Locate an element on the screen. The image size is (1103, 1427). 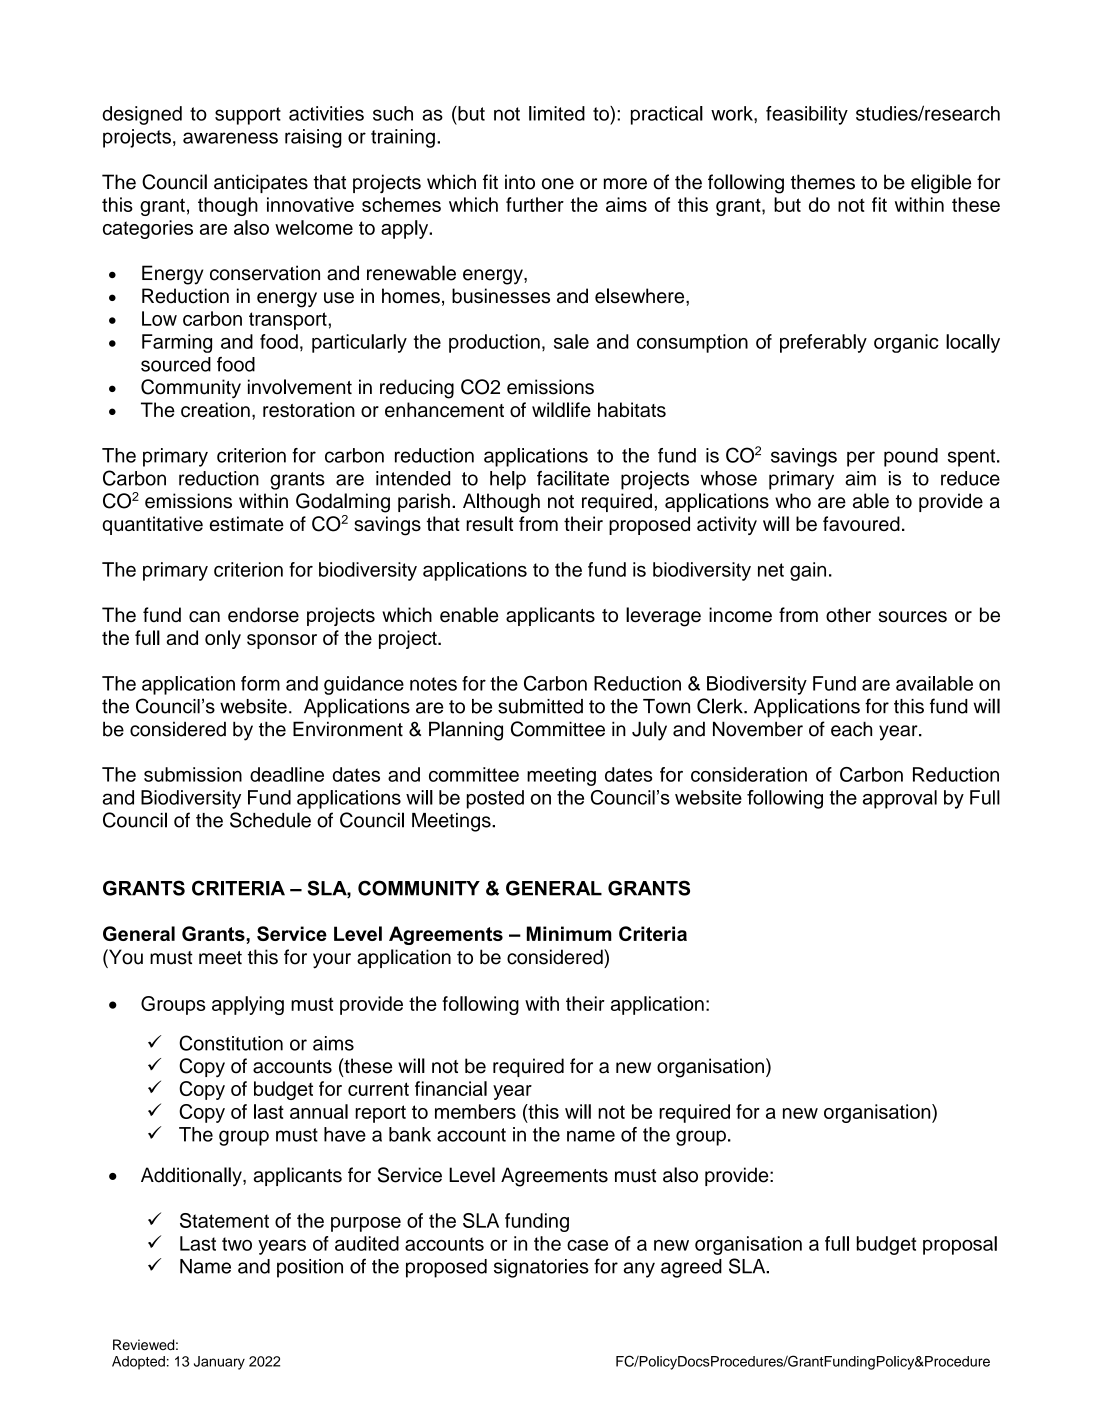
one is located at coordinates (558, 184).
